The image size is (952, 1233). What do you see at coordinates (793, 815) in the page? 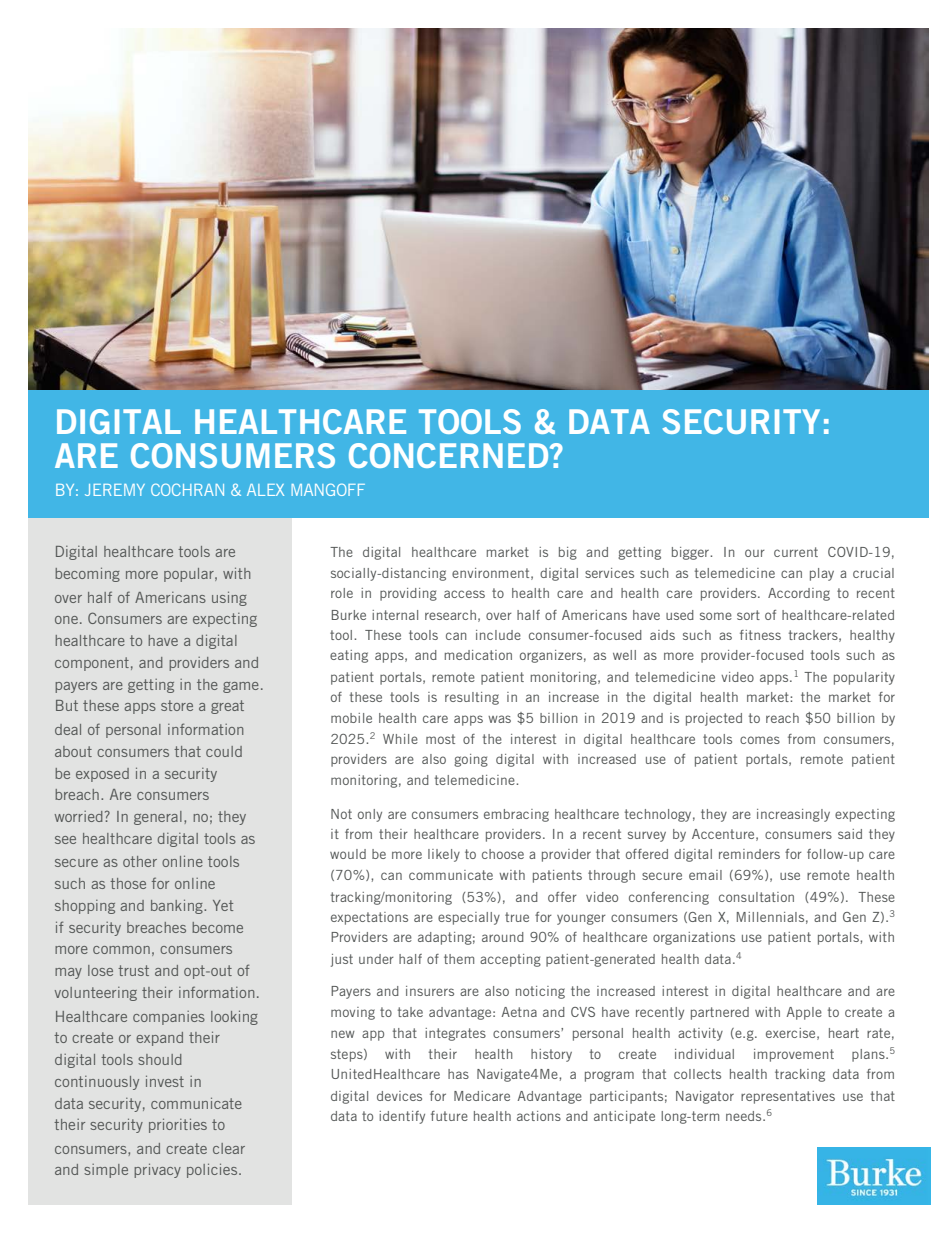
I see `increasingly` at bounding box center [793, 815].
